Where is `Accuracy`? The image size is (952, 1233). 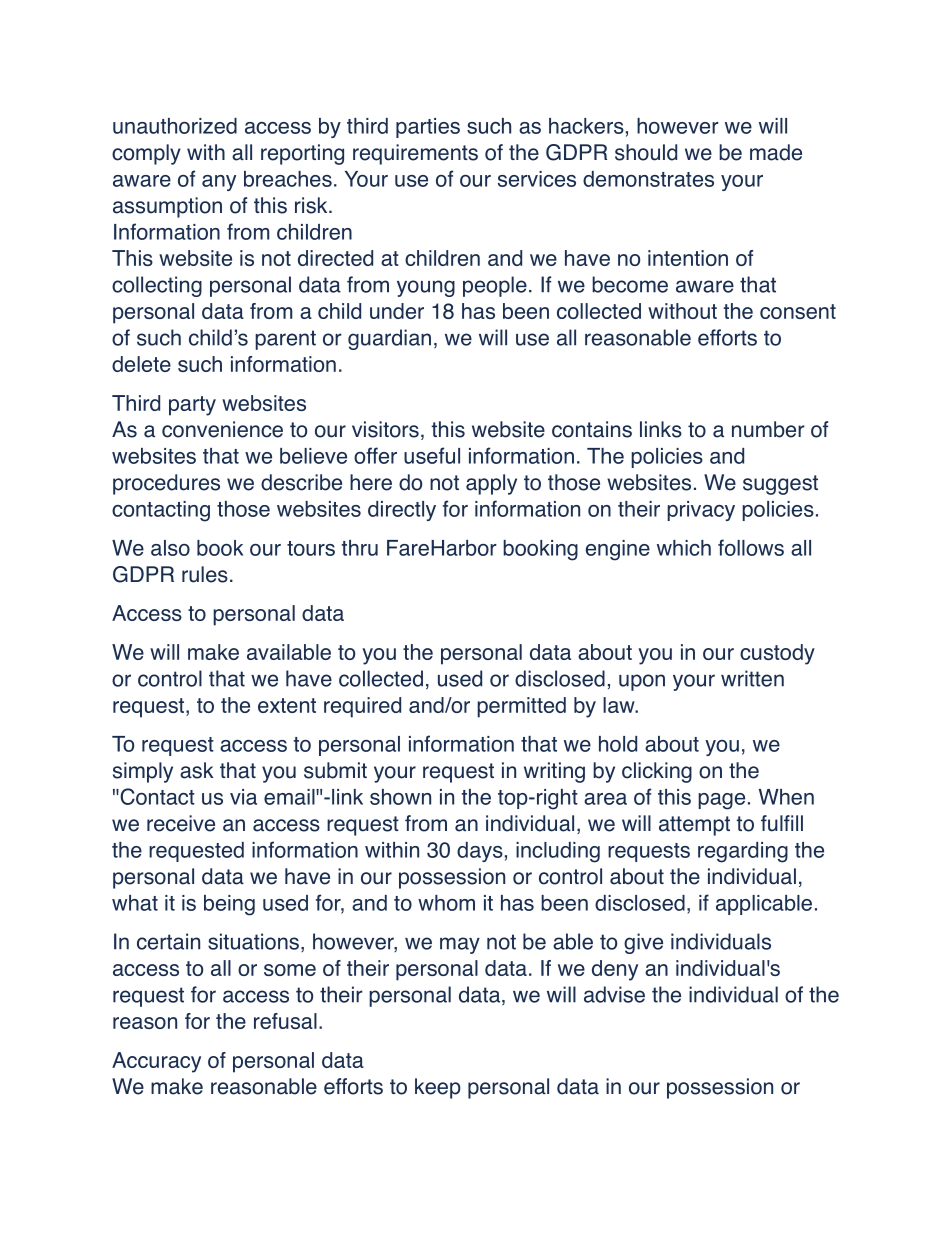 Accuracy is located at coordinates (156, 1062).
